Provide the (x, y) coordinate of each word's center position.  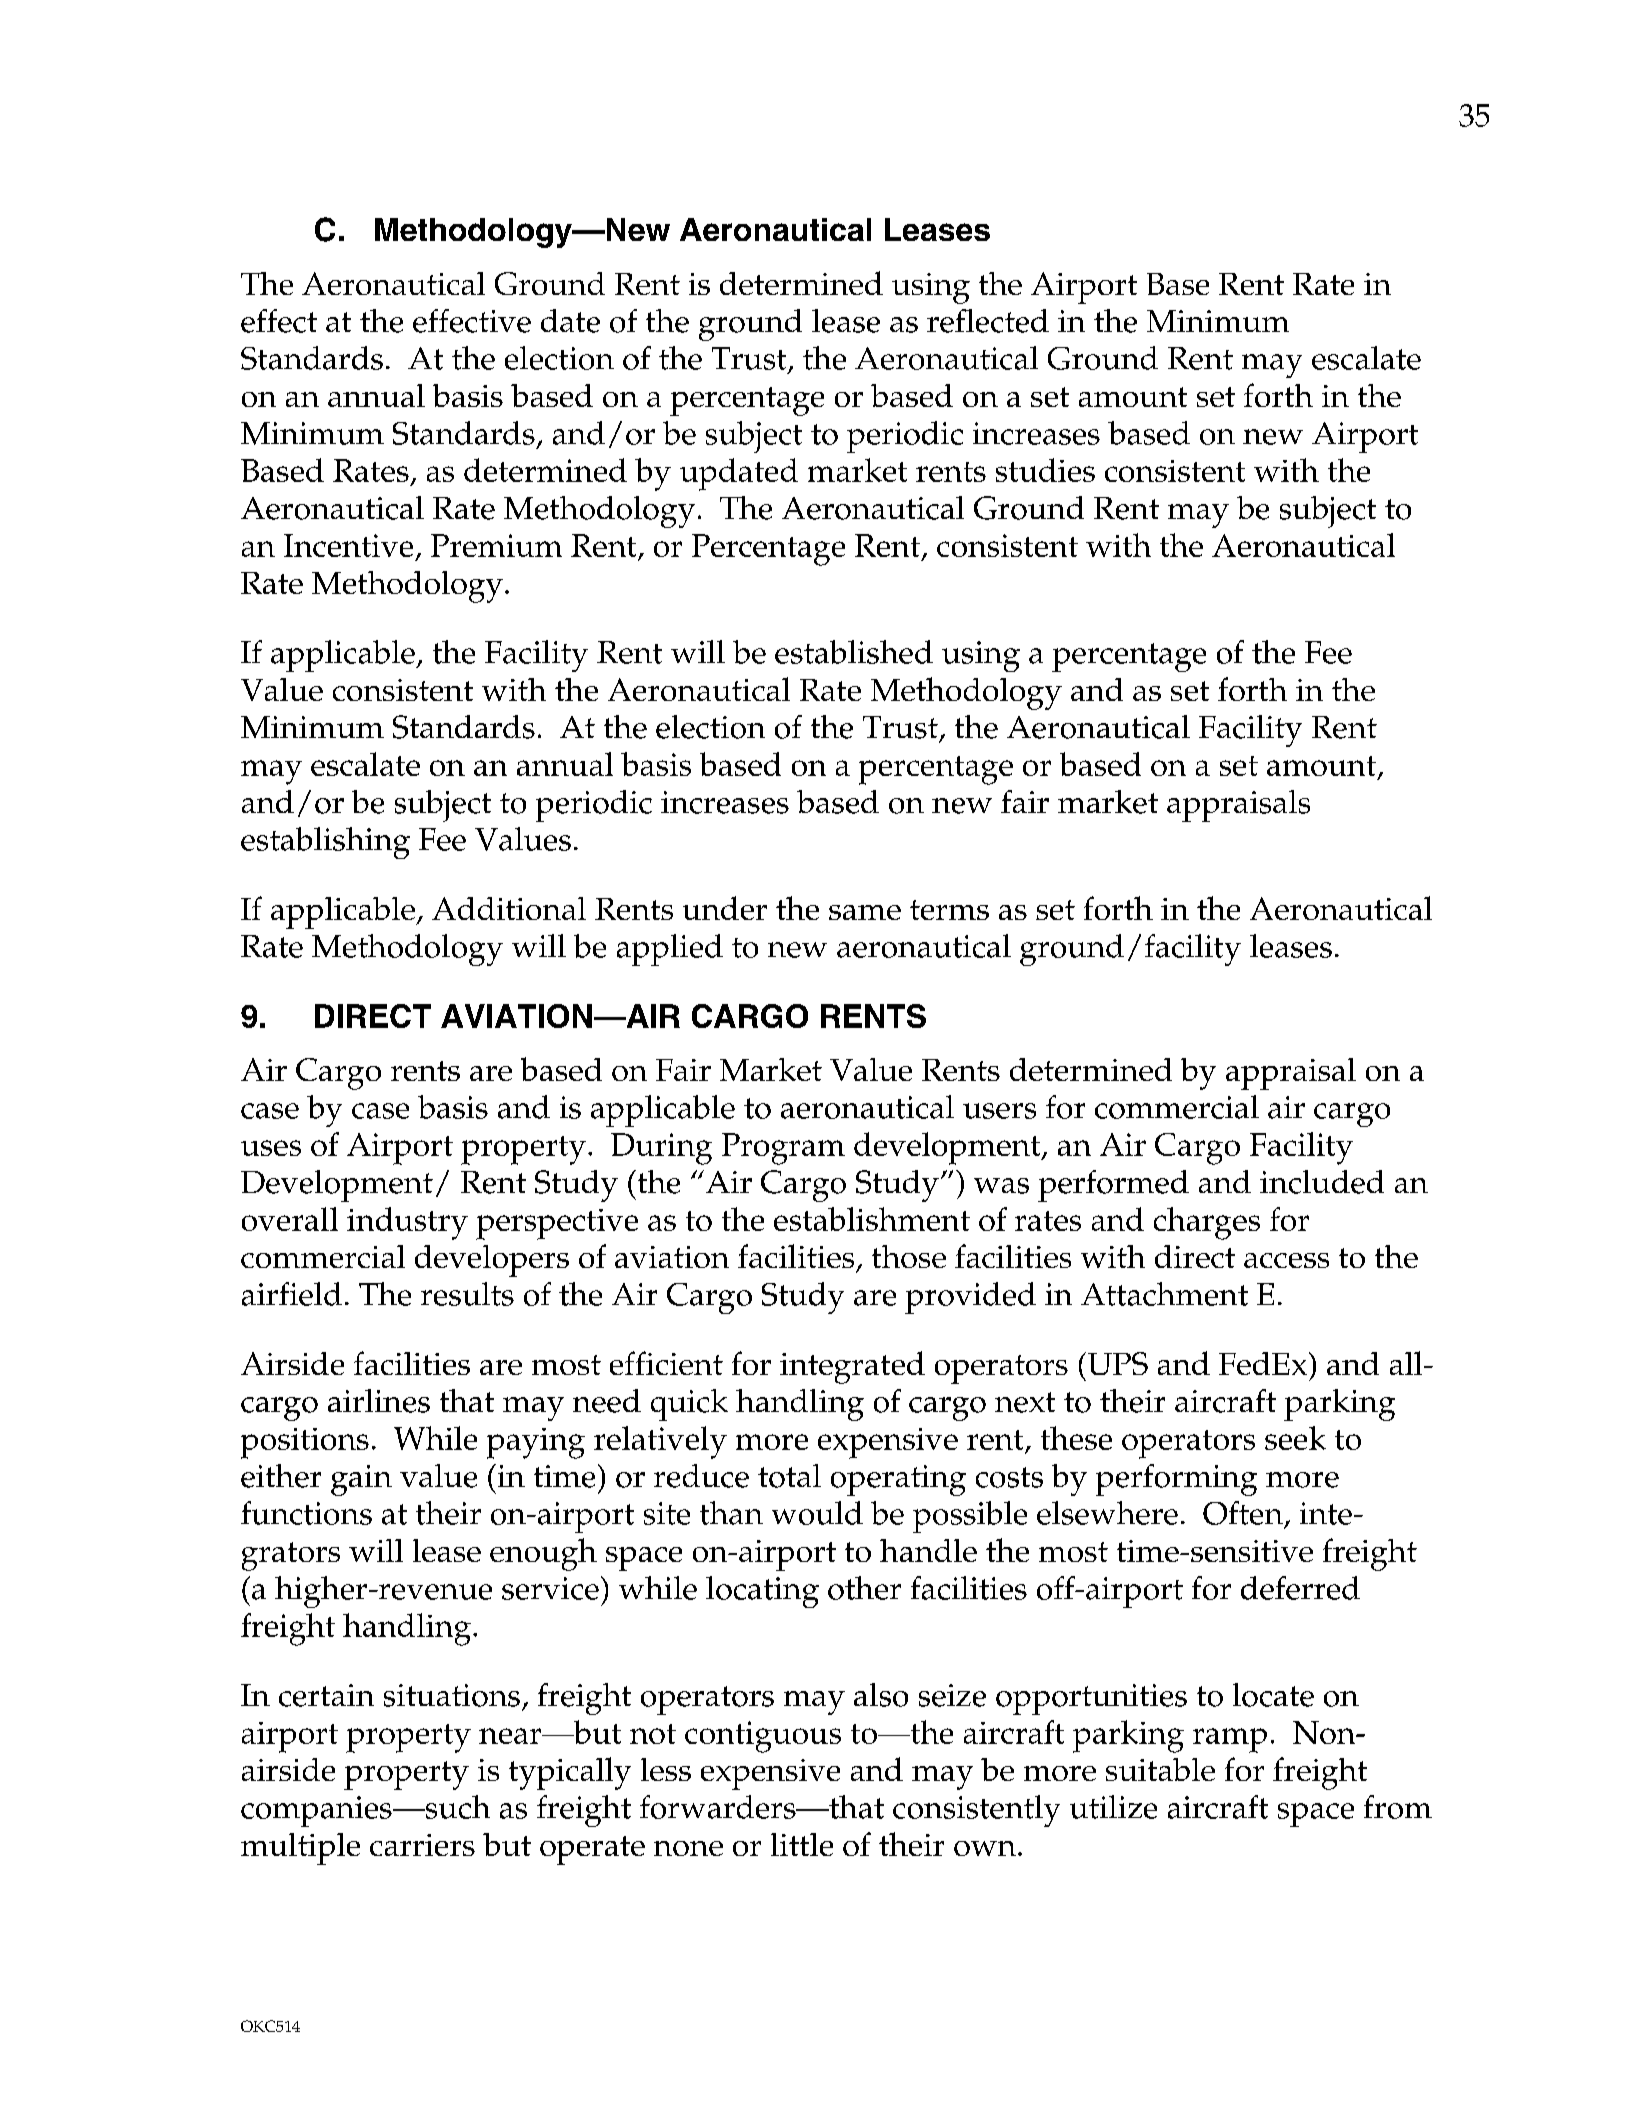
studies (1045, 470)
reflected (988, 321)
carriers (422, 1845)
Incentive (348, 545)
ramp (1230, 1740)
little (802, 1844)
